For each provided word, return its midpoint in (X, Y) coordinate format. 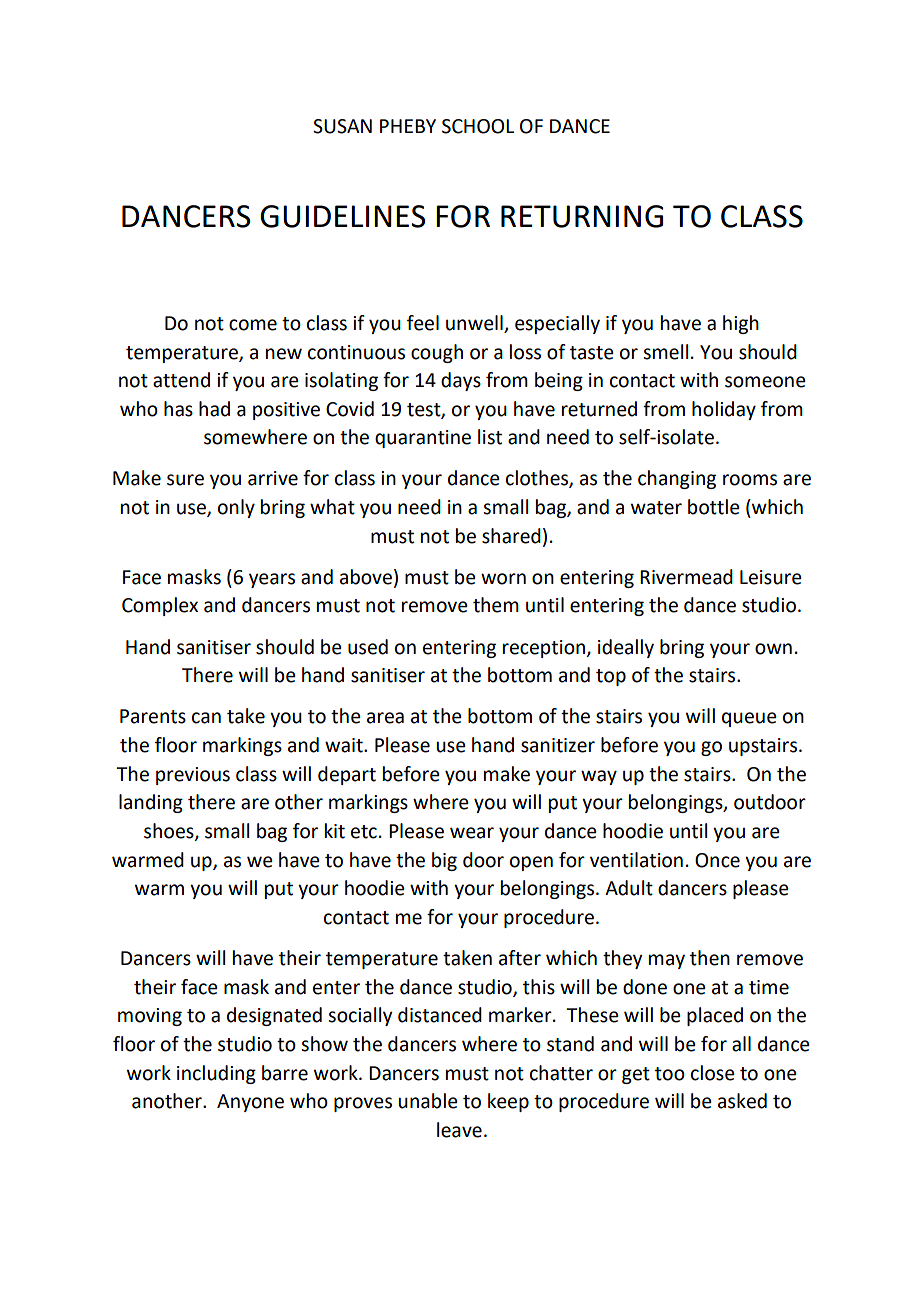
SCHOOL (478, 126)
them (496, 605)
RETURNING (582, 216)
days (461, 381)
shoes (170, 832)
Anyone (250, 1103)
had (214, 409)
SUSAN (342, 126)
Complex (160, 606)
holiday (724, 410)
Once (717, 860)
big (444, 861)
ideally (626, 648)
